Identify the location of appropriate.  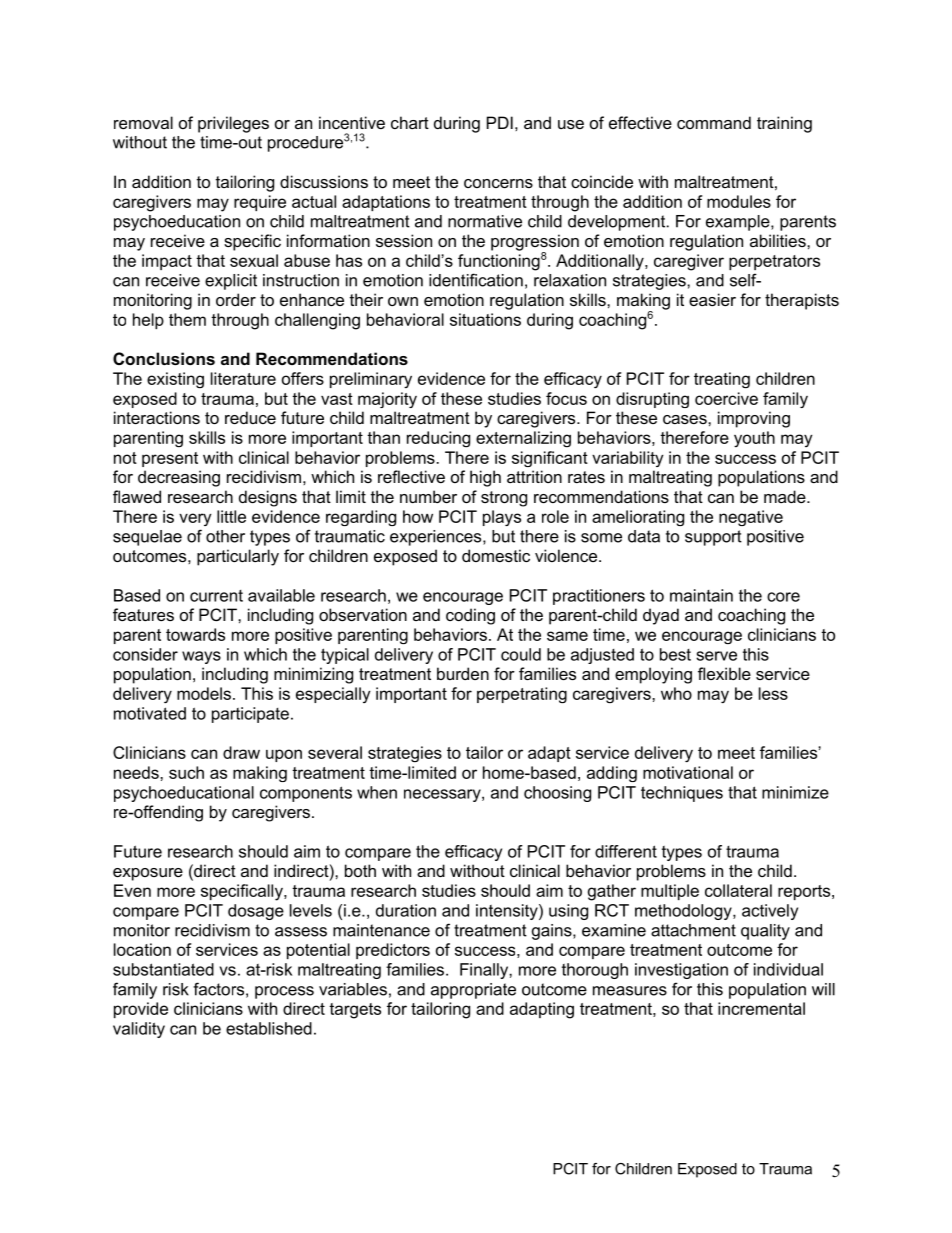
(473, 991).
